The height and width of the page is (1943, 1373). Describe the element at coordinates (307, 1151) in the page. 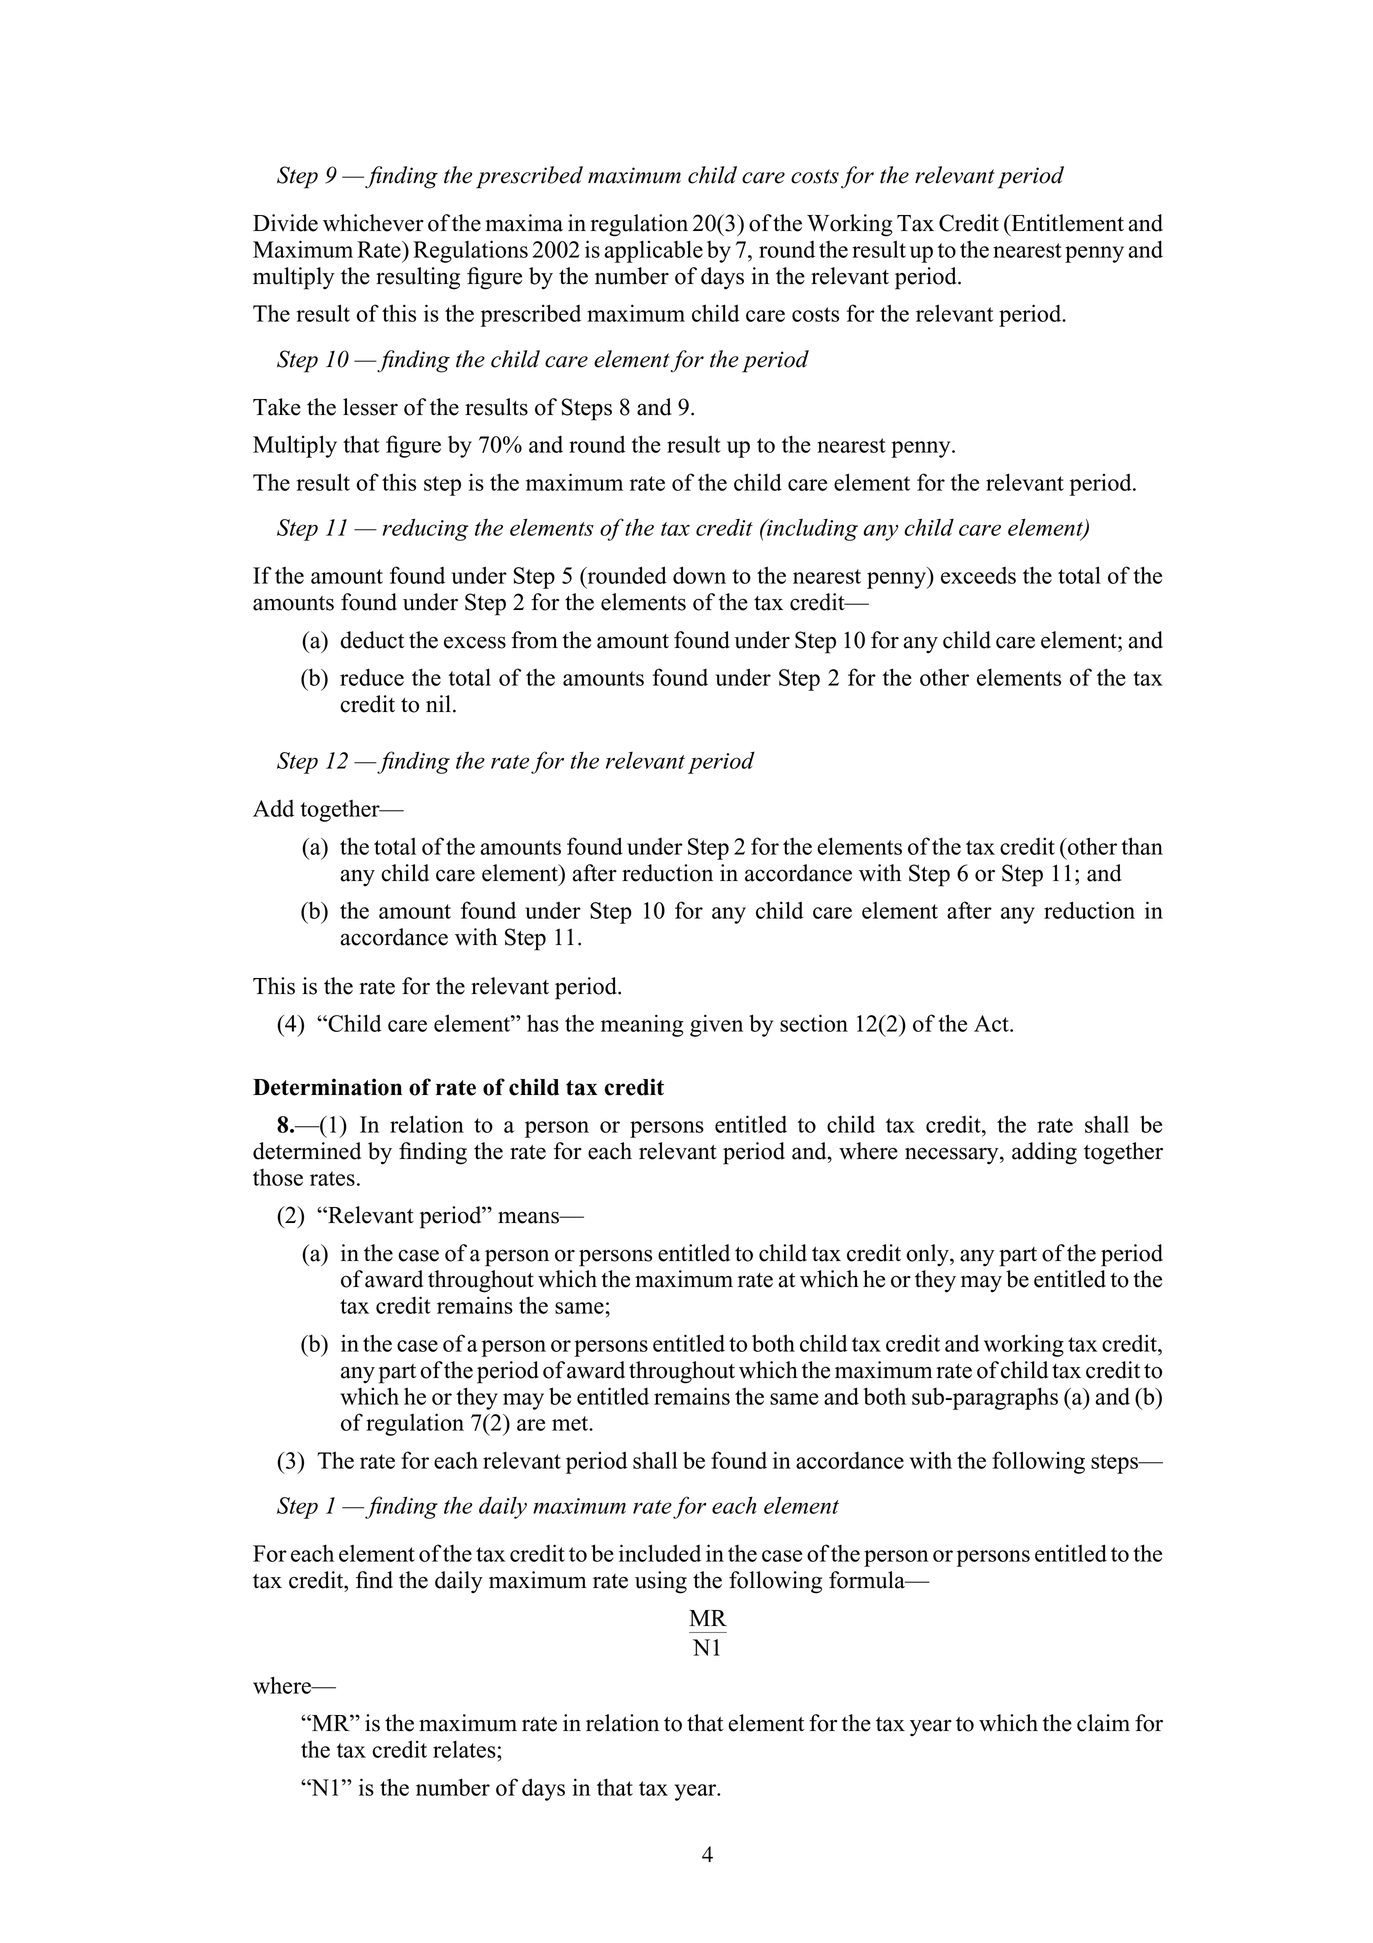

I see `determined` at that location.
